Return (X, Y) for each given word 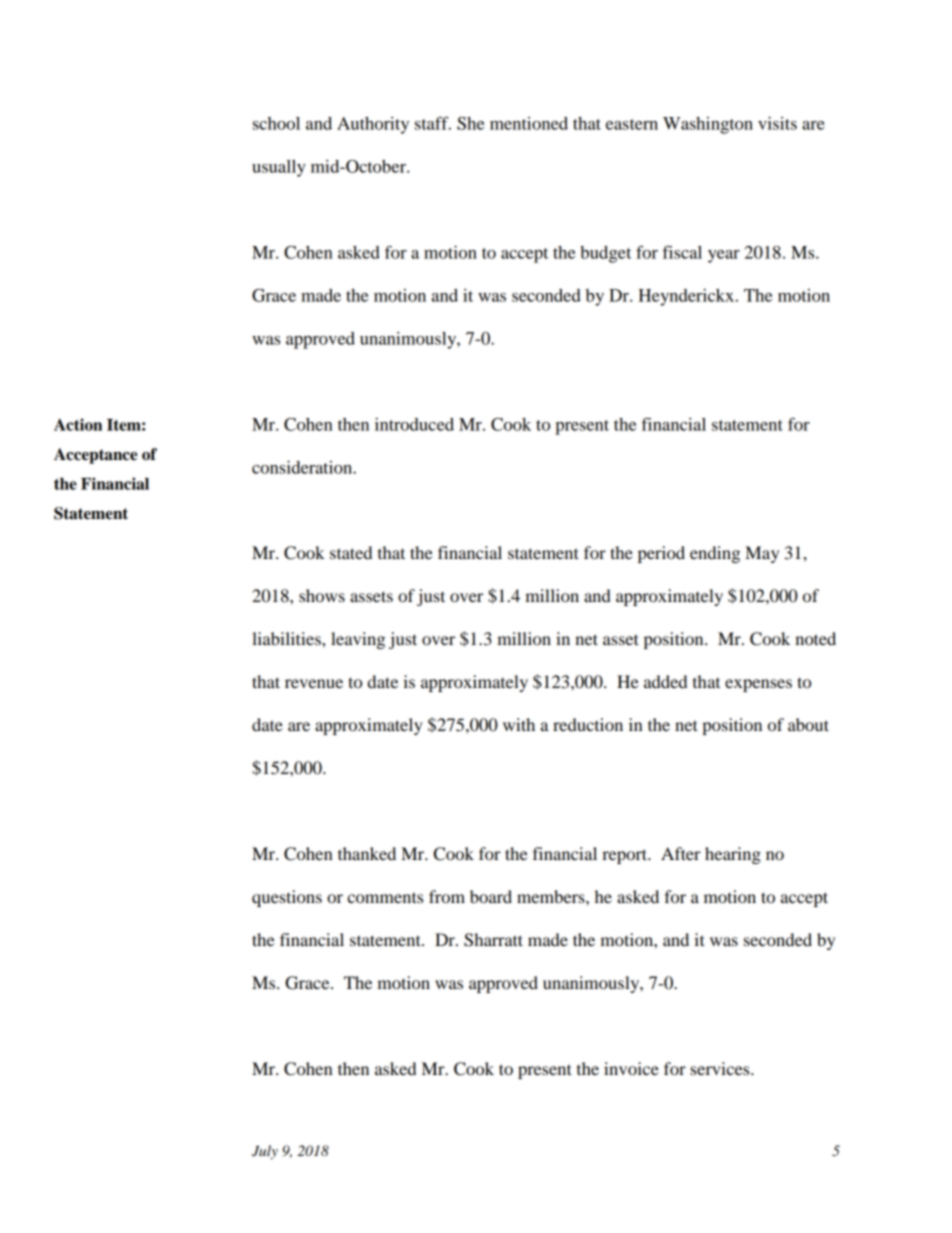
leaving (358, 640)
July (265, 1152)
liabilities (287, 638)
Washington (708, 125)
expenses (758, 685)
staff (433, 123)
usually (279, 168)
